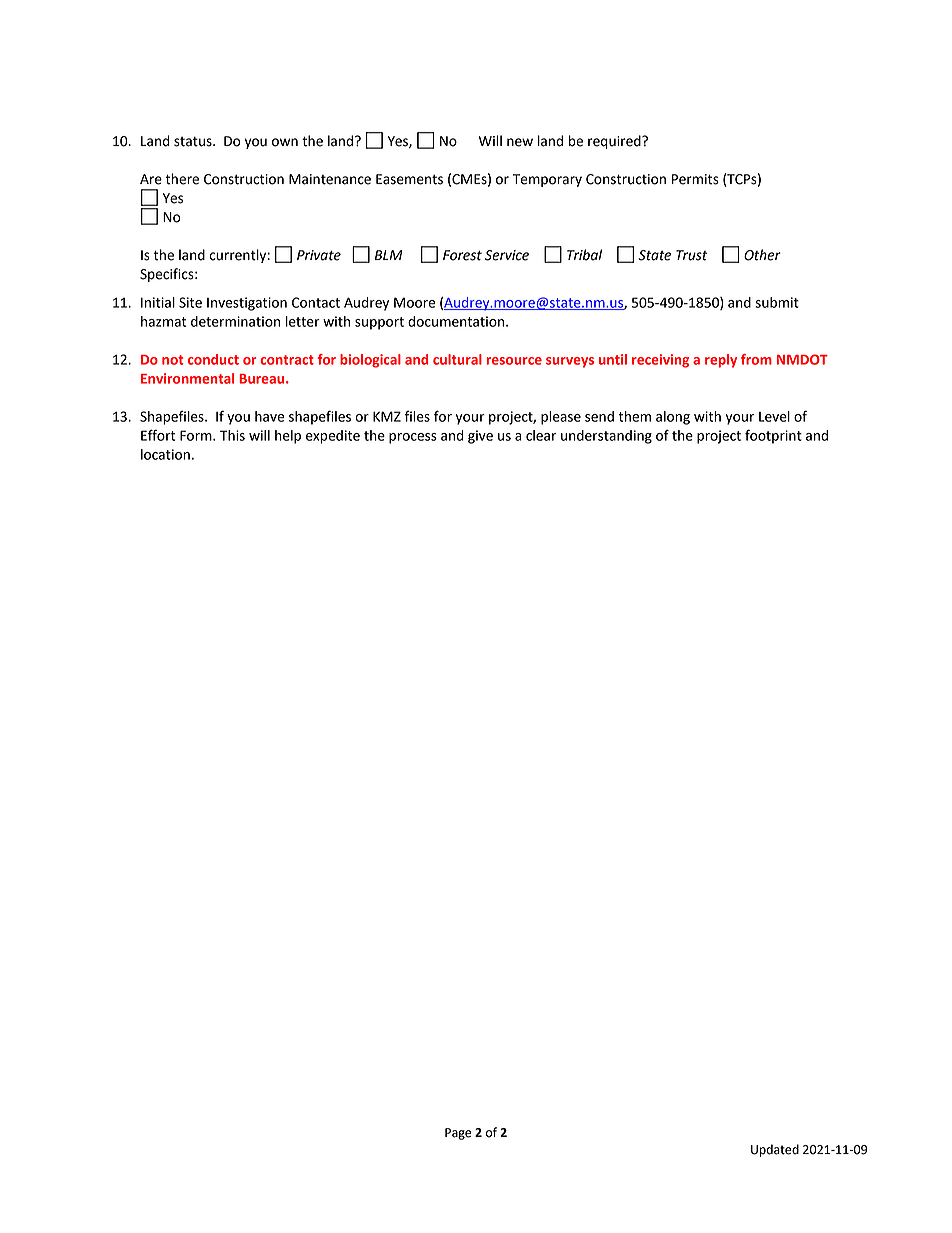 Image resolution: width=952 pixels, height=1233 pixels. Describe the element at coordinates (480, 437) in the page. I see `give` at that location.
